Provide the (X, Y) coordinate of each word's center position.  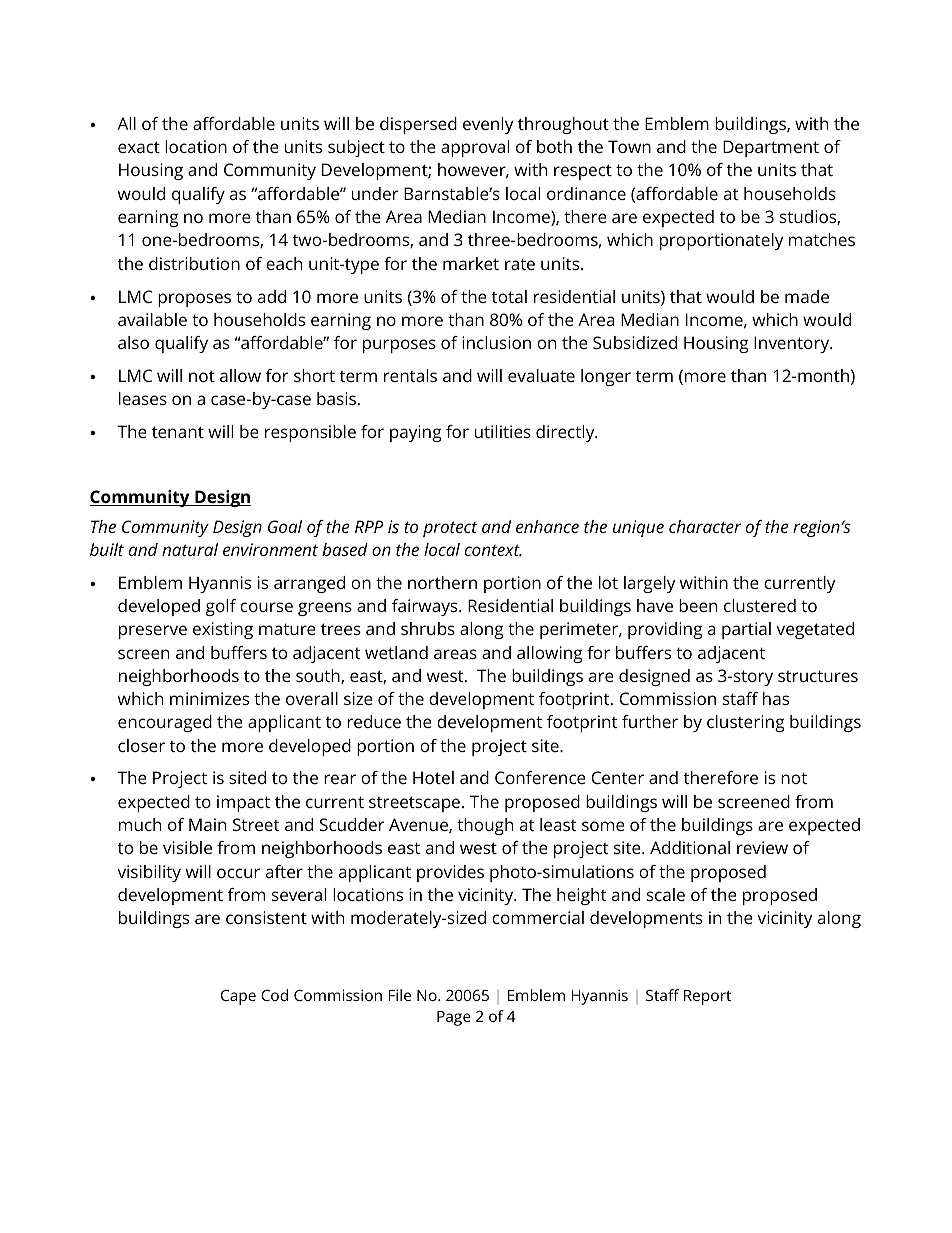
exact (139, 147)
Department (771, 148)
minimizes (209, 698)
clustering (745, 723)
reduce (374, 721)
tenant (178, 432)
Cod (274, 995)
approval (475, 148)
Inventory (793, 344)
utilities (503, 431)
